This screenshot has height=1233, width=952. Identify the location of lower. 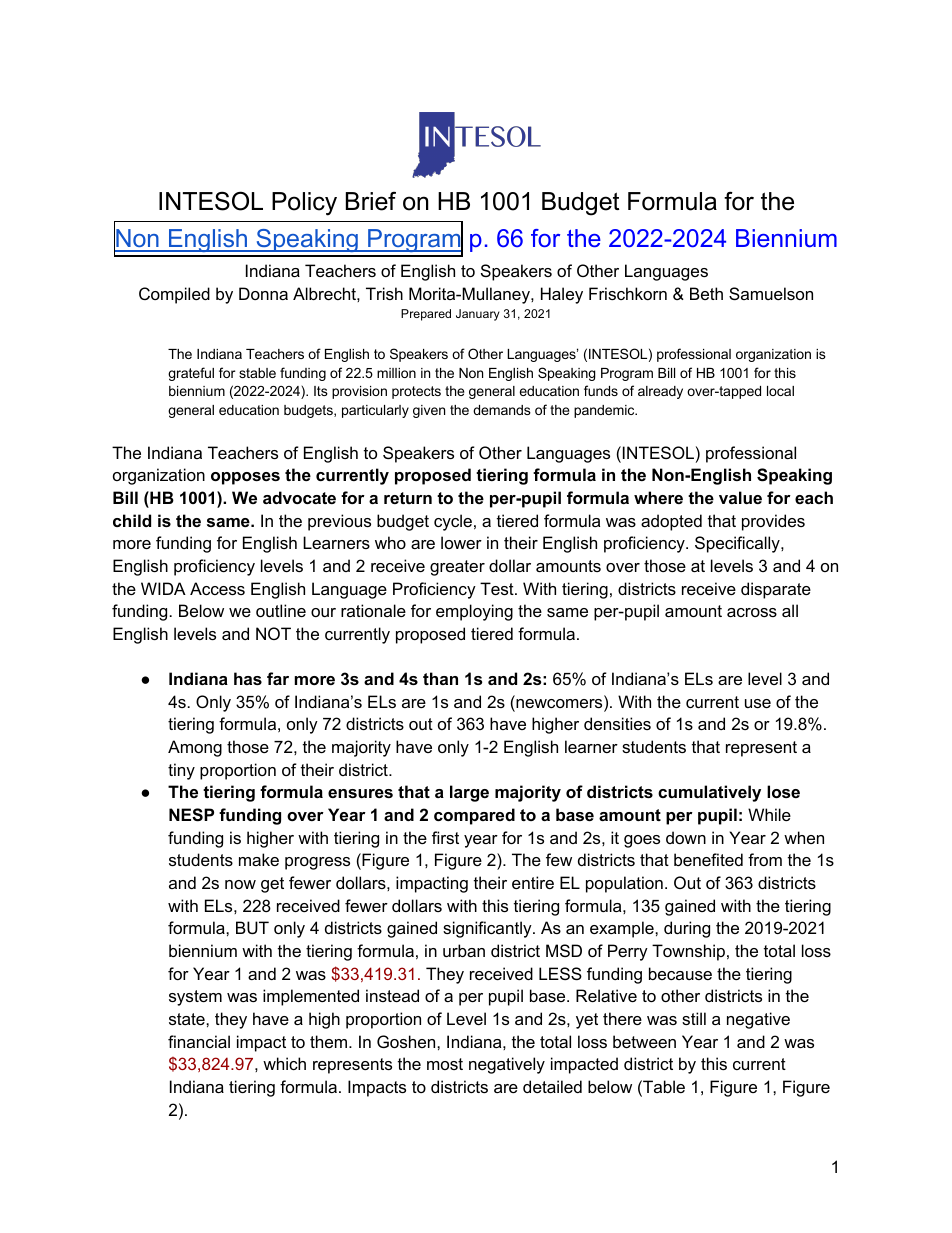
(461, 542).
